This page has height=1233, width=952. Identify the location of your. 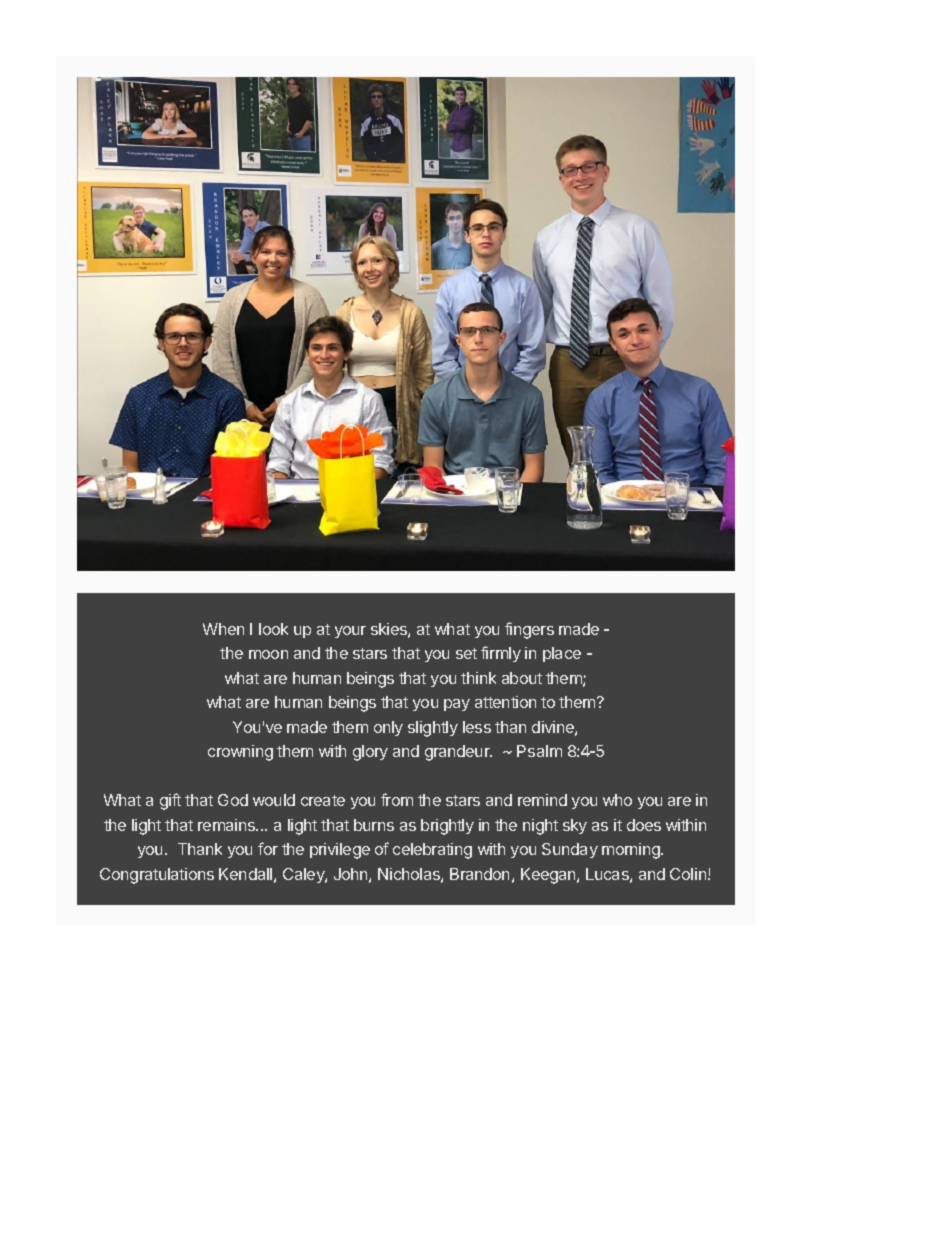
(350, 632).
